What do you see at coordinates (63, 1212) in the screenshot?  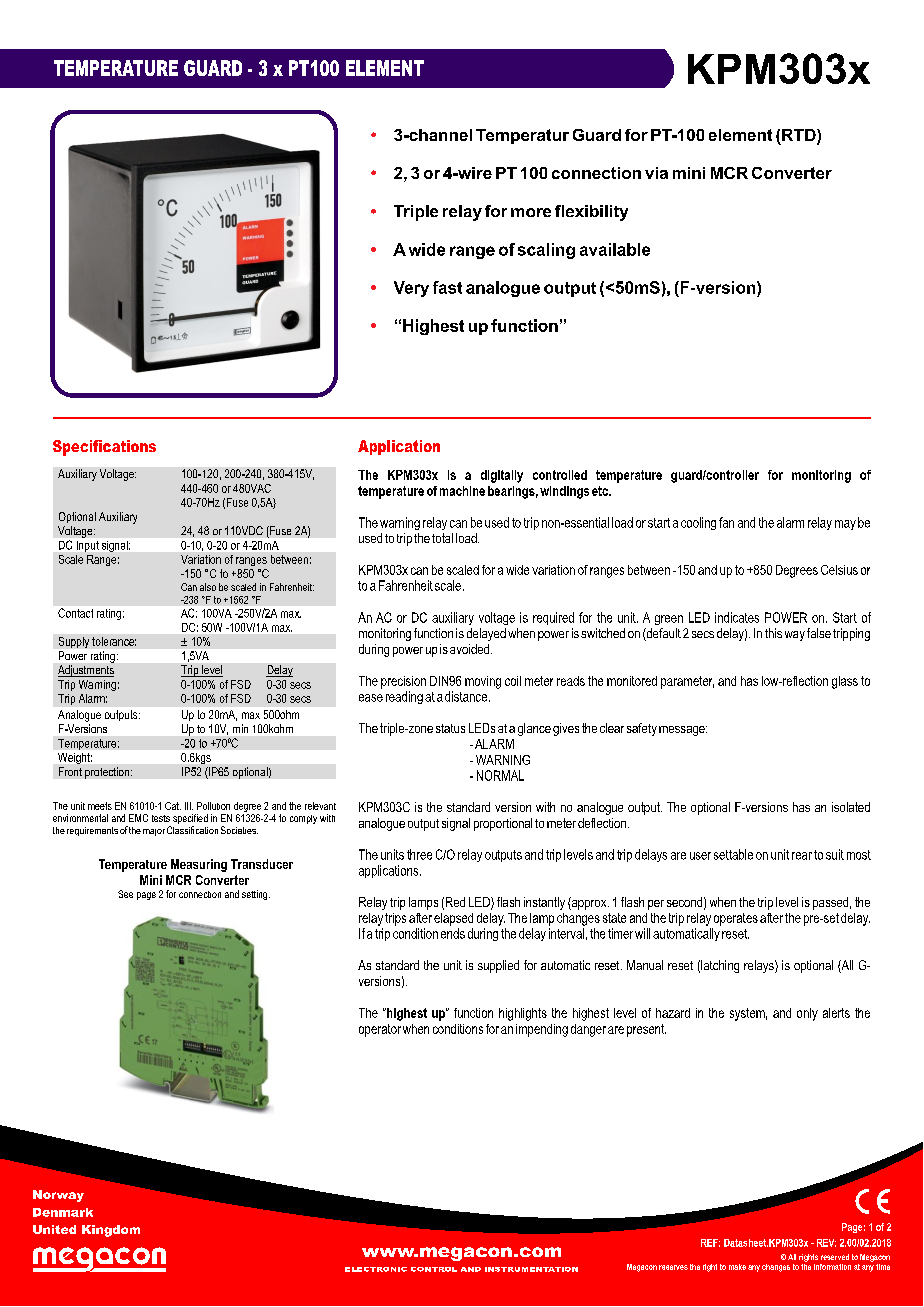 I see `Denmark` at bounding box center [63, 1212].
